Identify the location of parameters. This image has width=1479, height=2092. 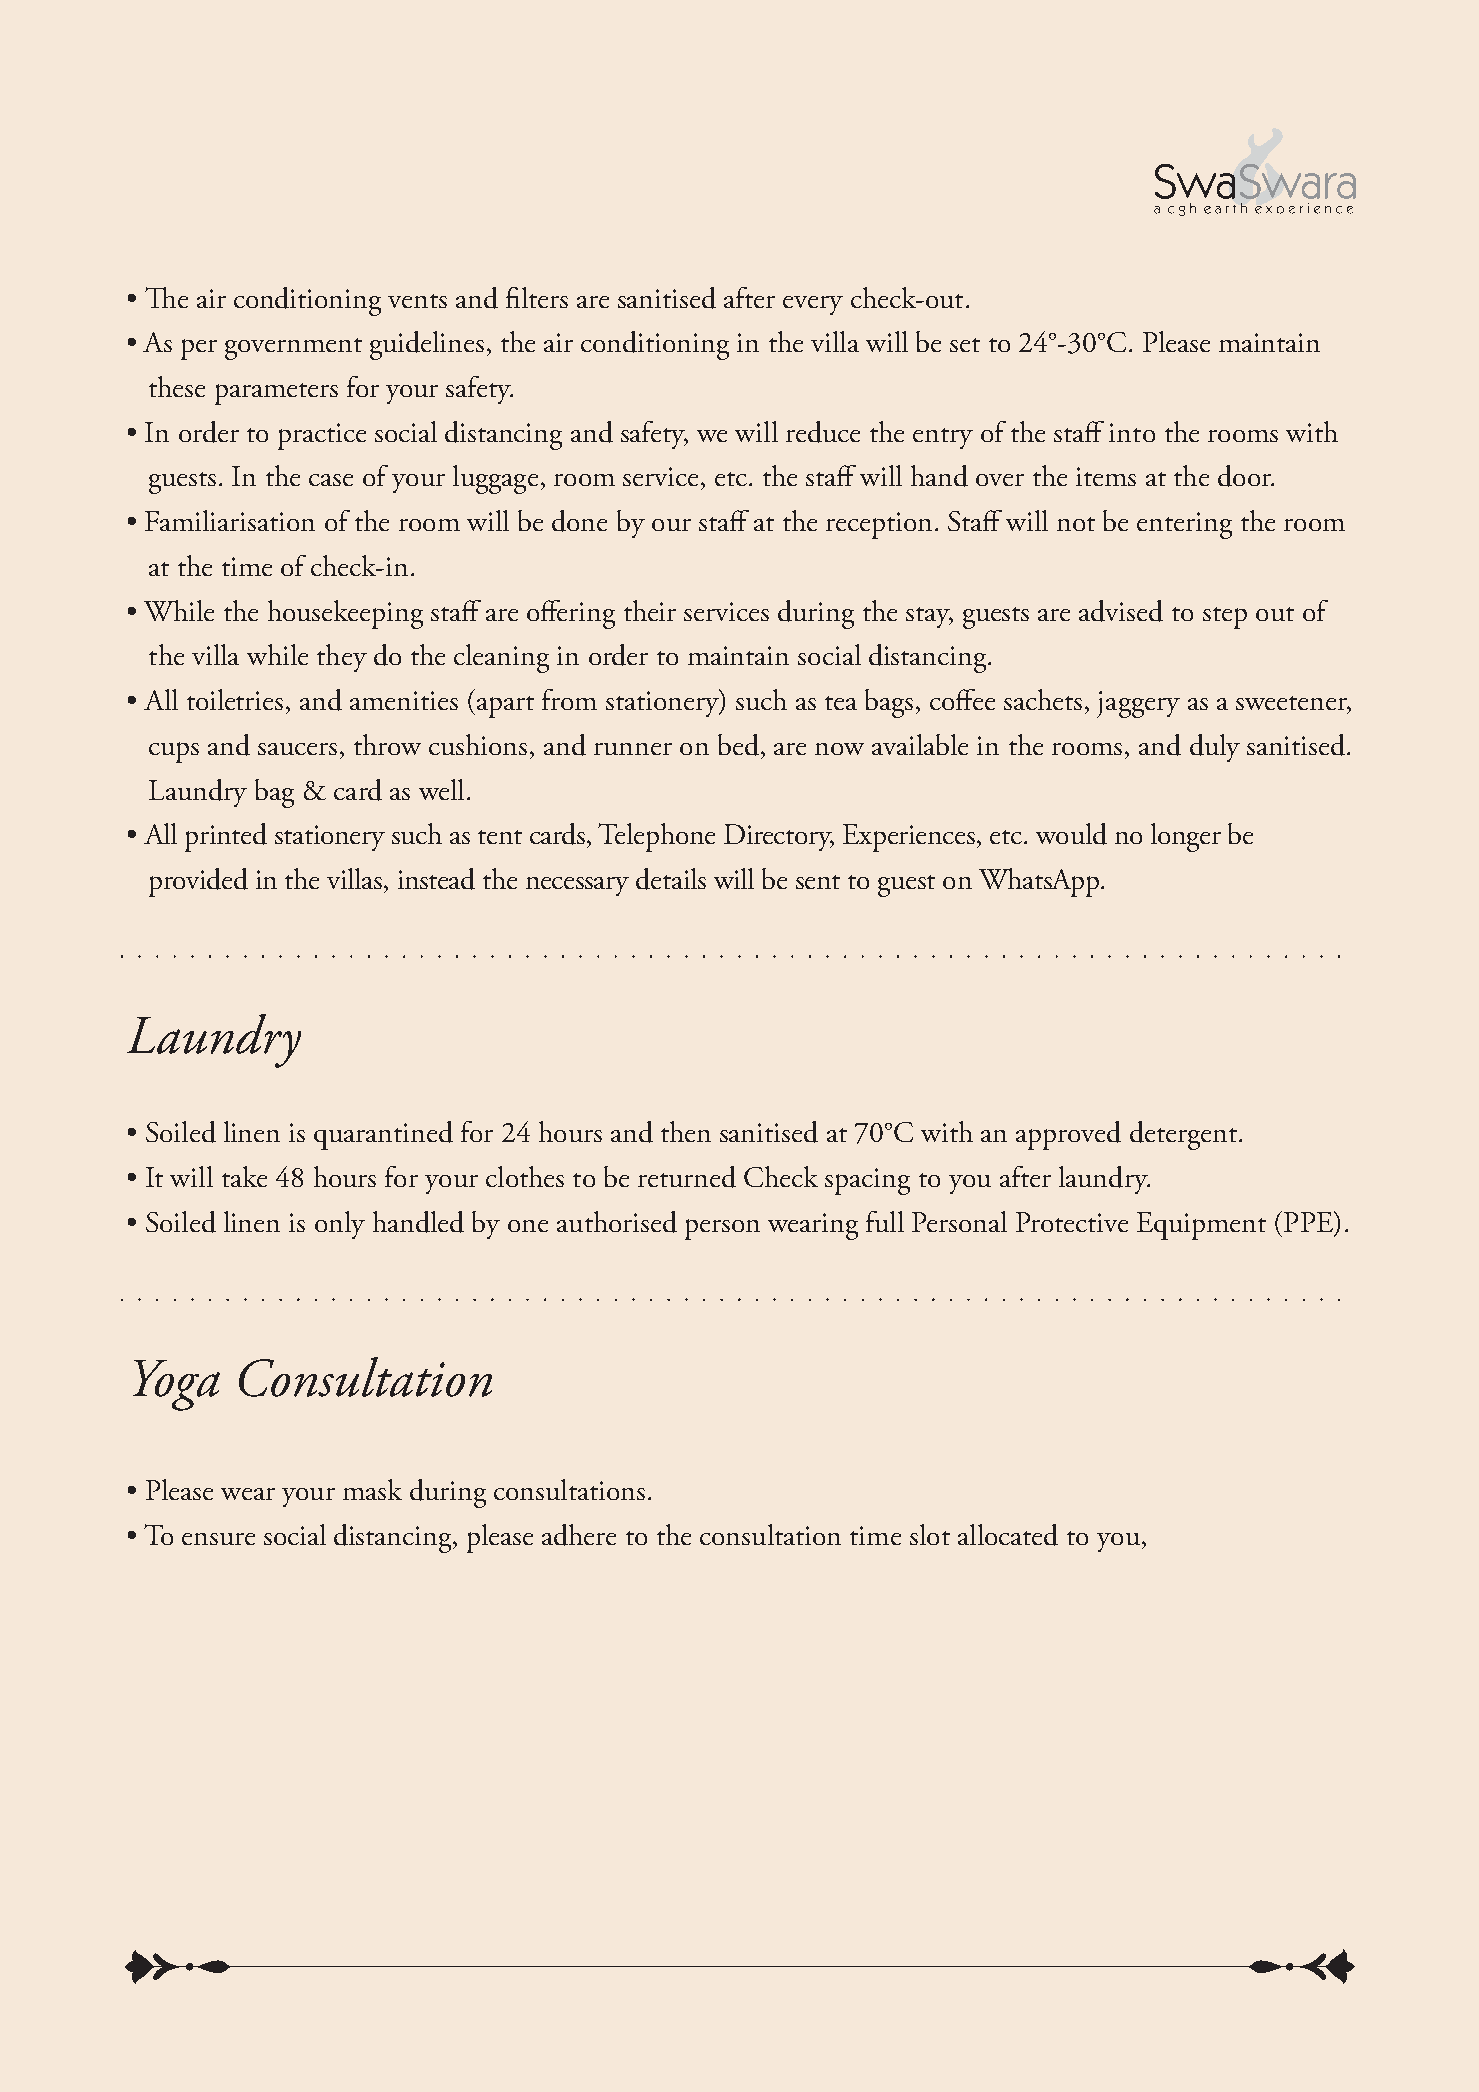
(276, 394).
